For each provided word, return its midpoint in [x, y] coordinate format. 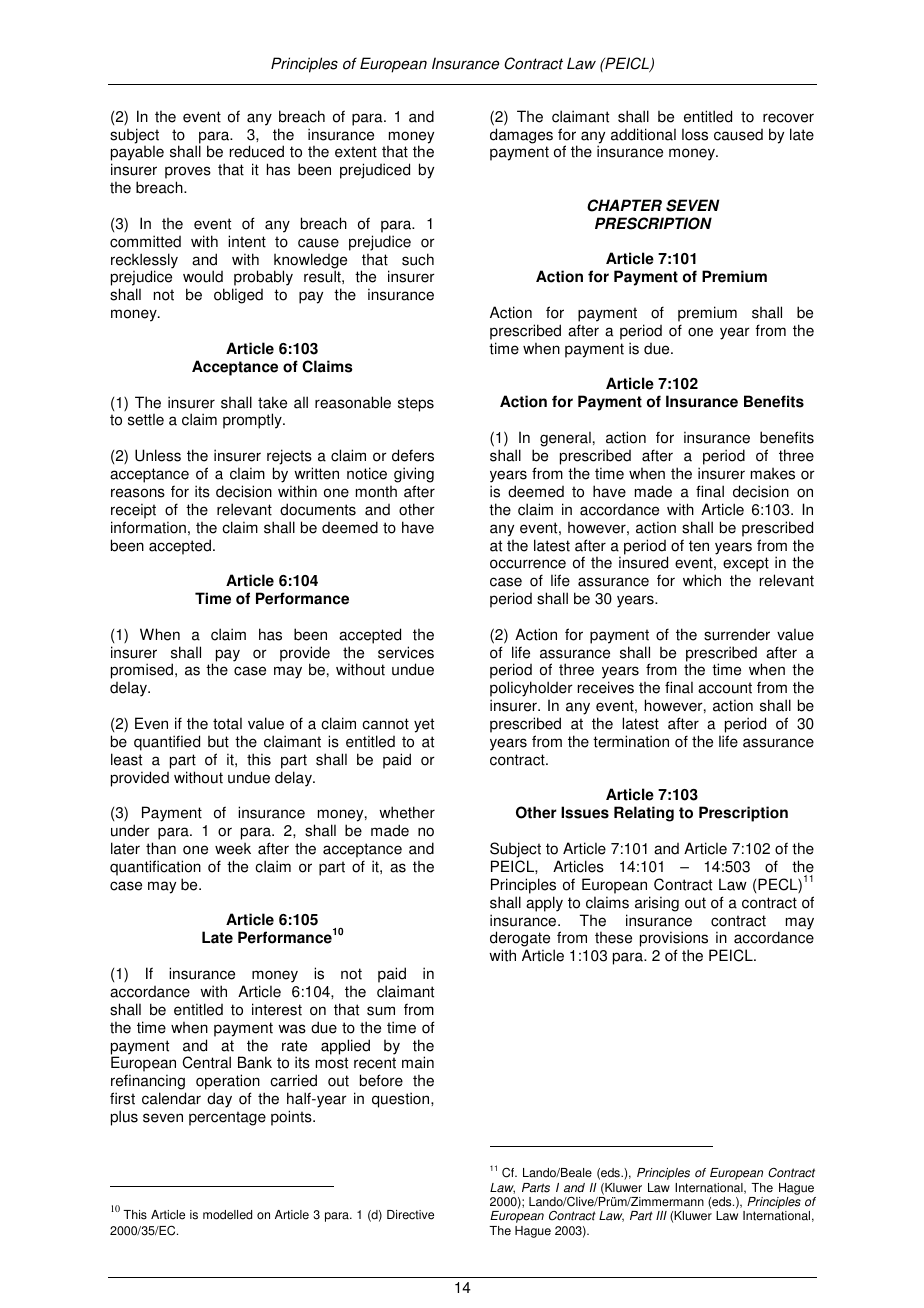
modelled [227, 1215]
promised [143, 672]
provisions [675, 940]
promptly [253, 421]
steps [416, 404]
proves [188, 174]
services [406, 652]
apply [544, 904]
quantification [155, 868]
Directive [410, 1215]
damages [521, 136]
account [725, 688]
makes [773, 474]
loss [695, 134]
